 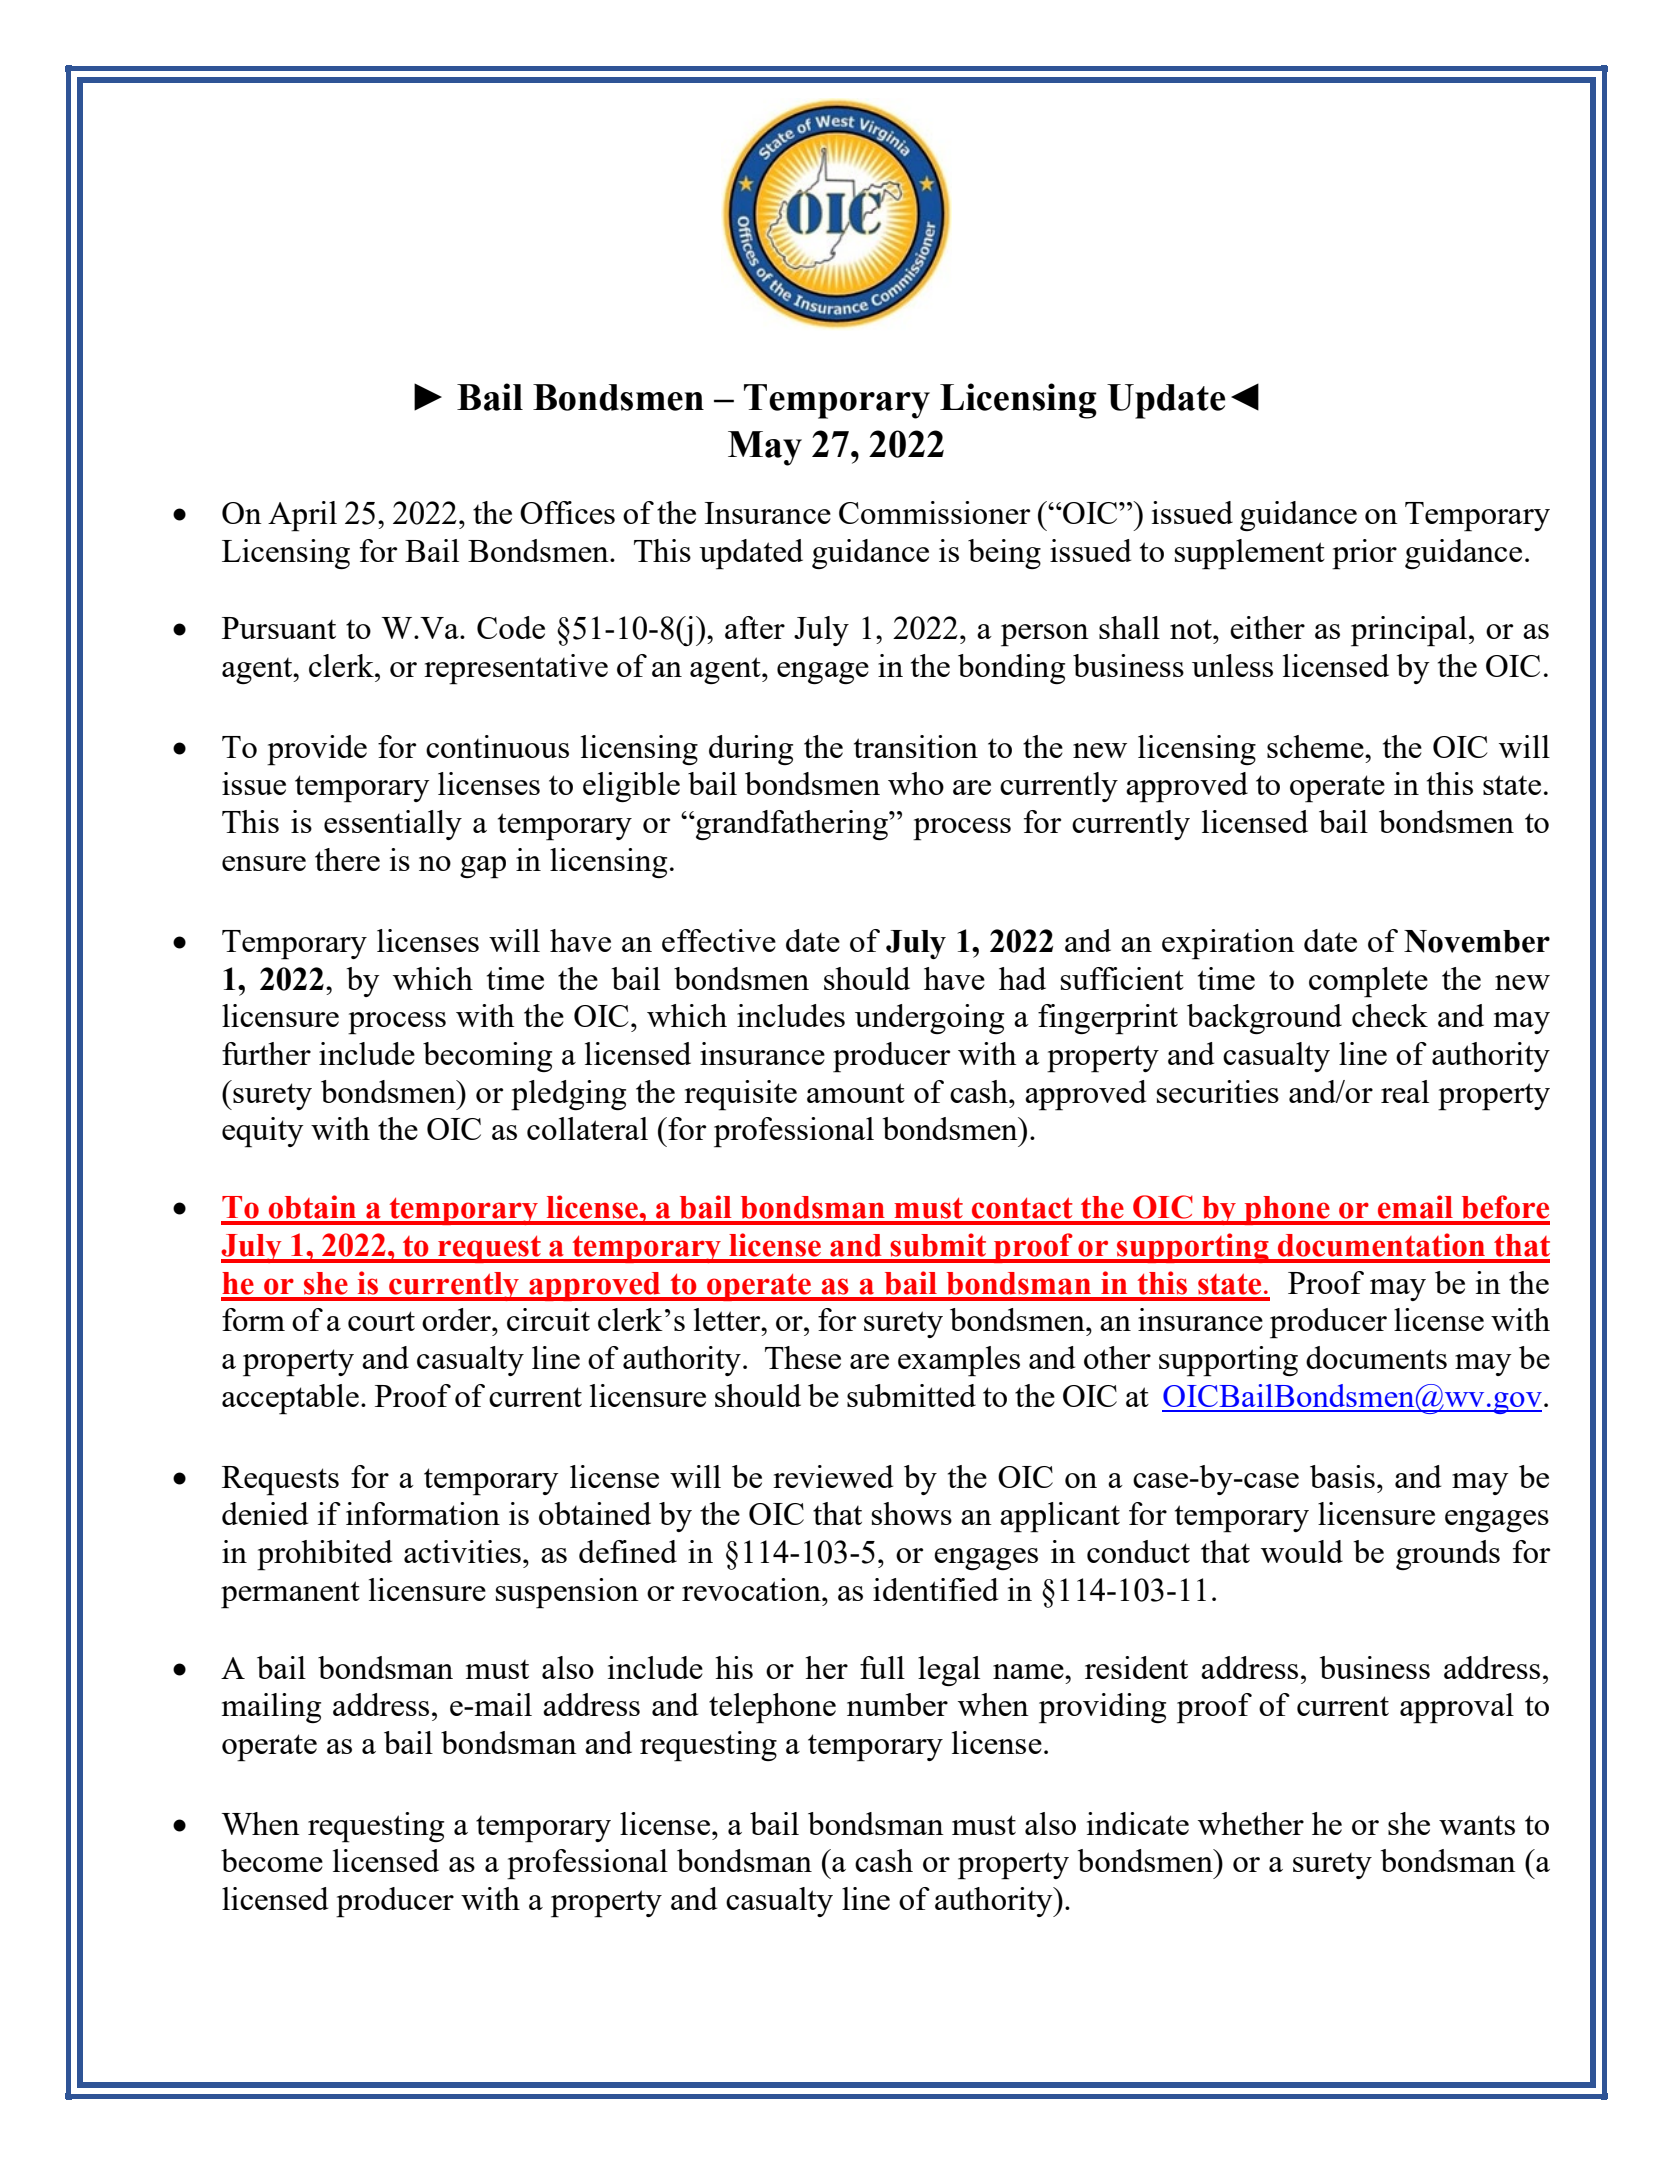 I want to click on become, so click(x=272, y=1860).
